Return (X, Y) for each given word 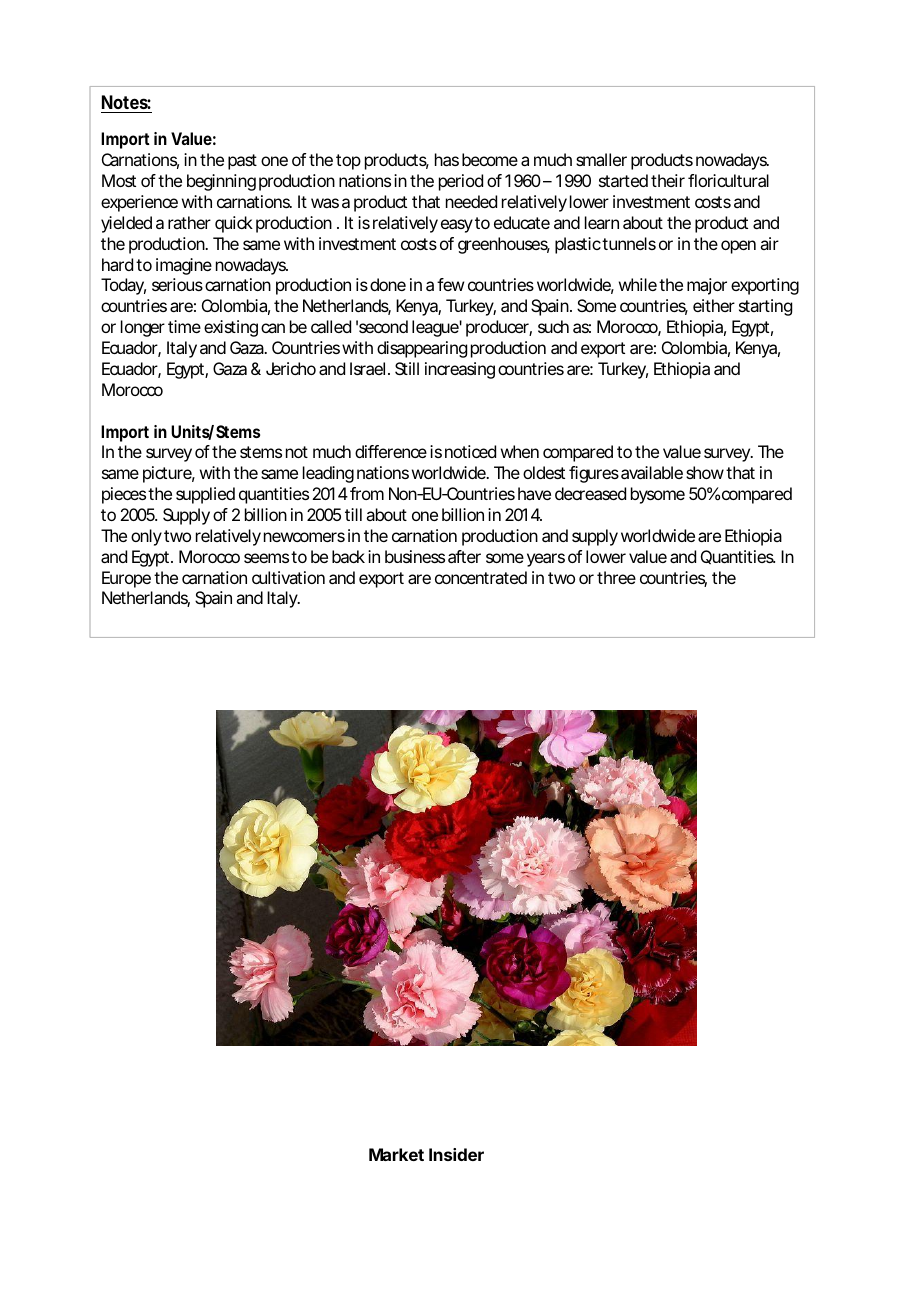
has (447, 159)
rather (189, 222)
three (616, 577)
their (668, 180)
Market (396, 1154)
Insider (456, 1154)
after (464, 556)
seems (266, 558)
